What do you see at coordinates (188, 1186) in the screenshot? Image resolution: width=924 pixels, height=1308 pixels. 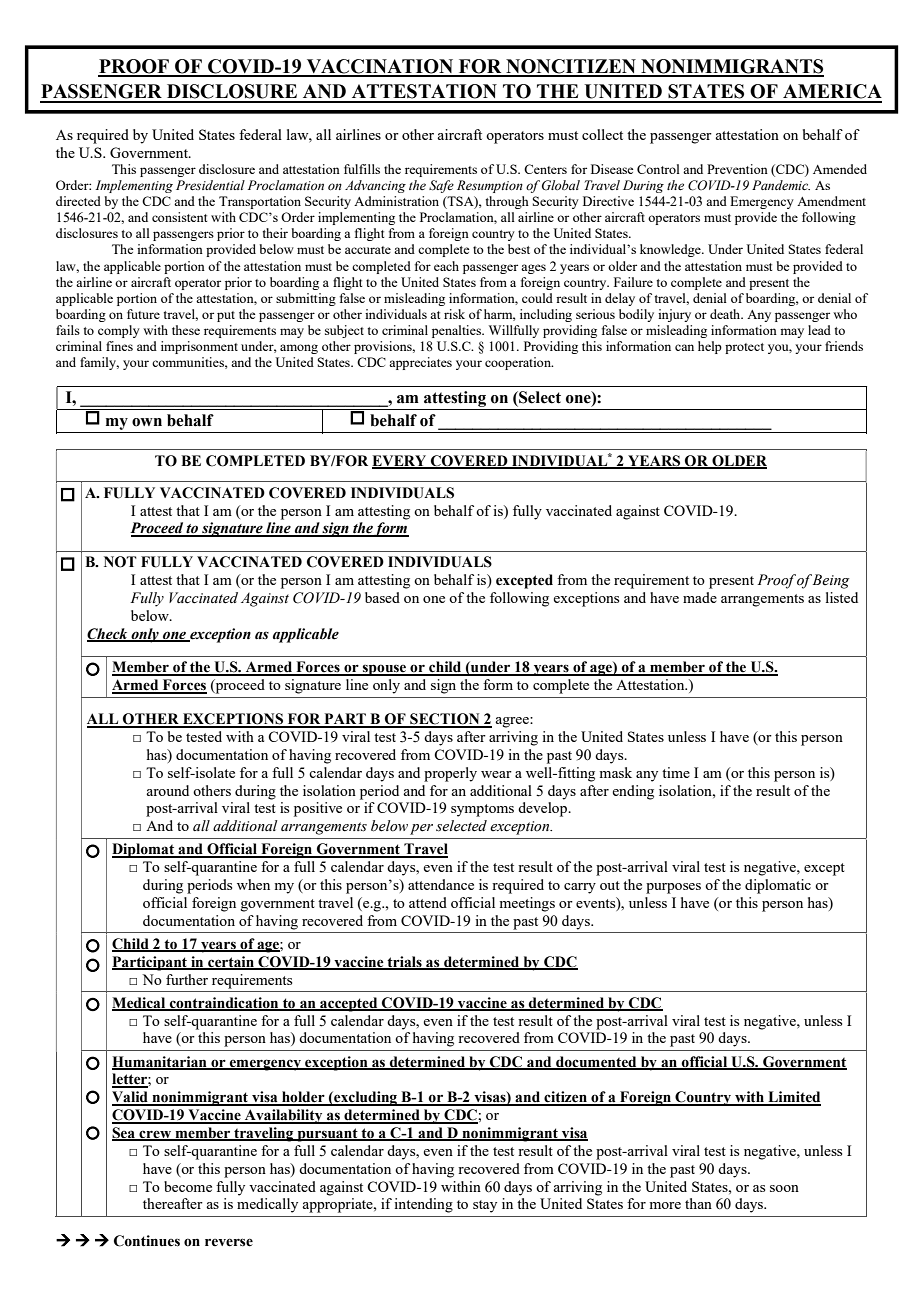 I see `become` at bounding box center [188, 1186].
